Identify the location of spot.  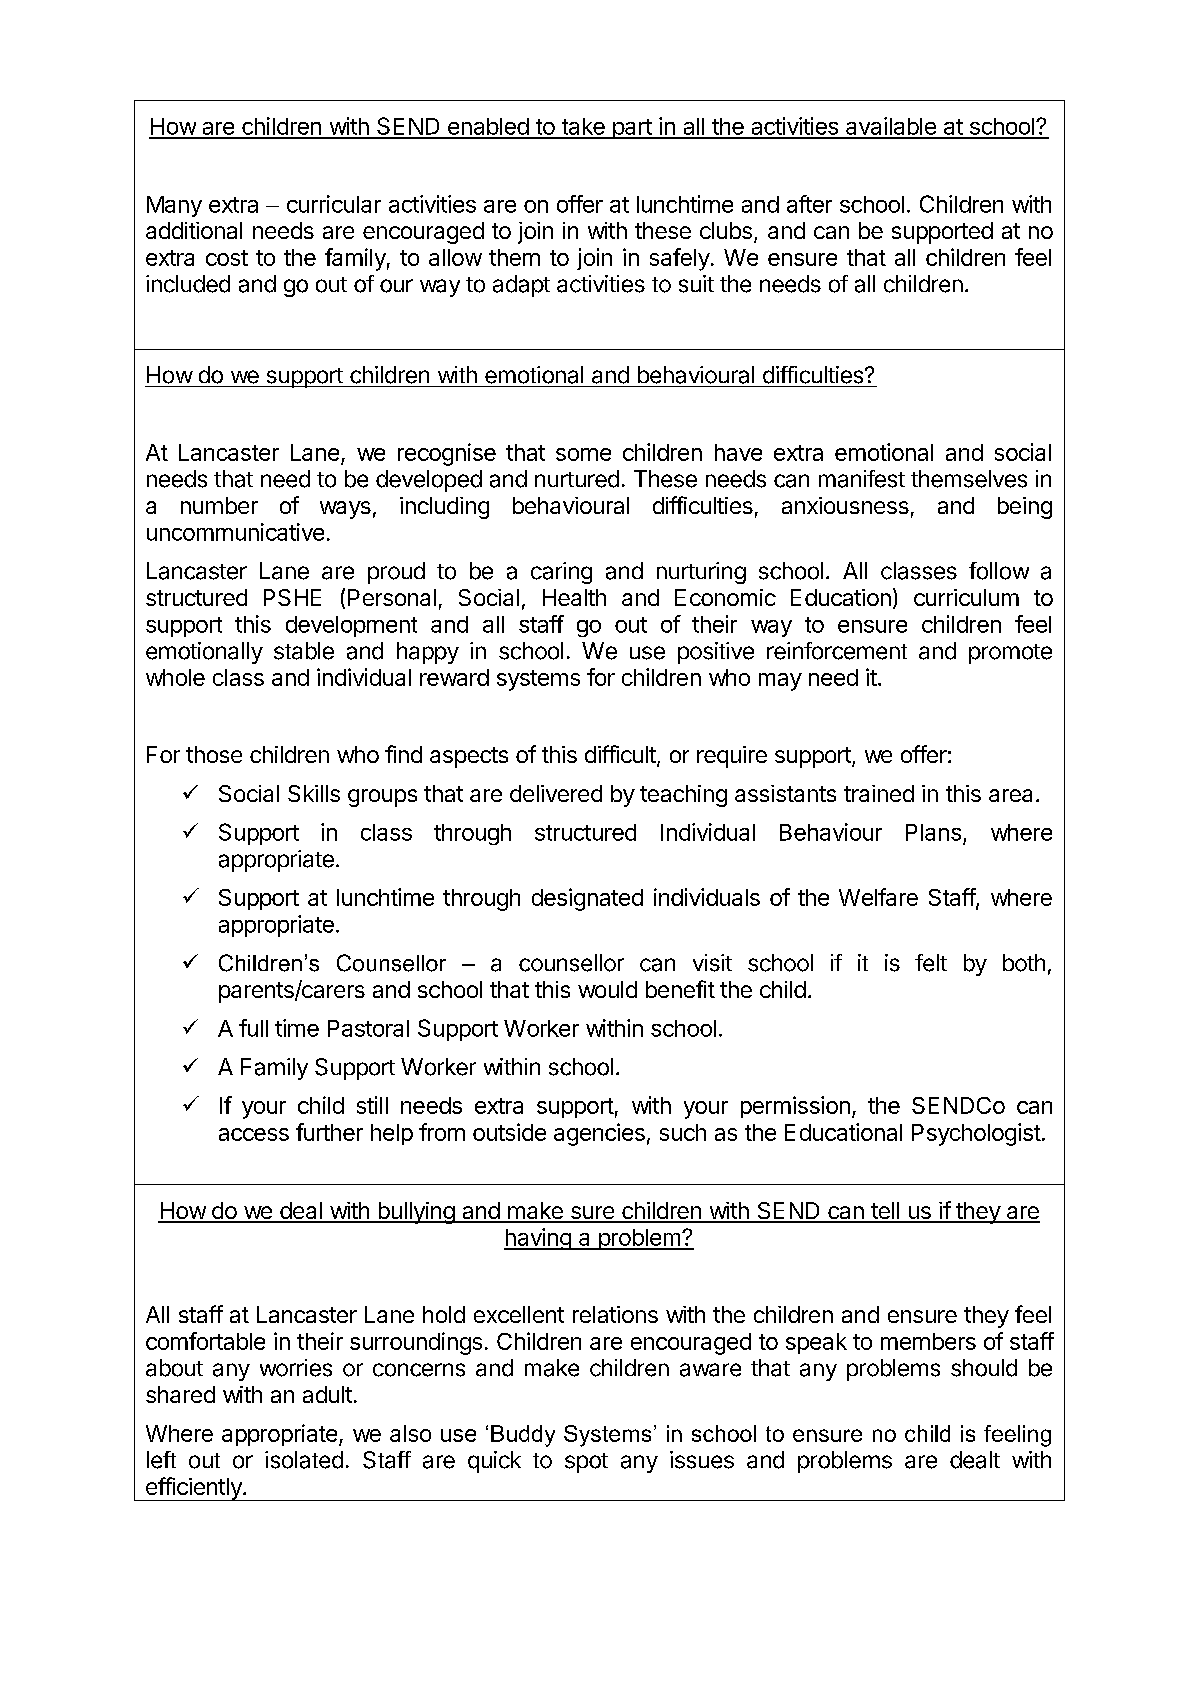
(586, 1463).
